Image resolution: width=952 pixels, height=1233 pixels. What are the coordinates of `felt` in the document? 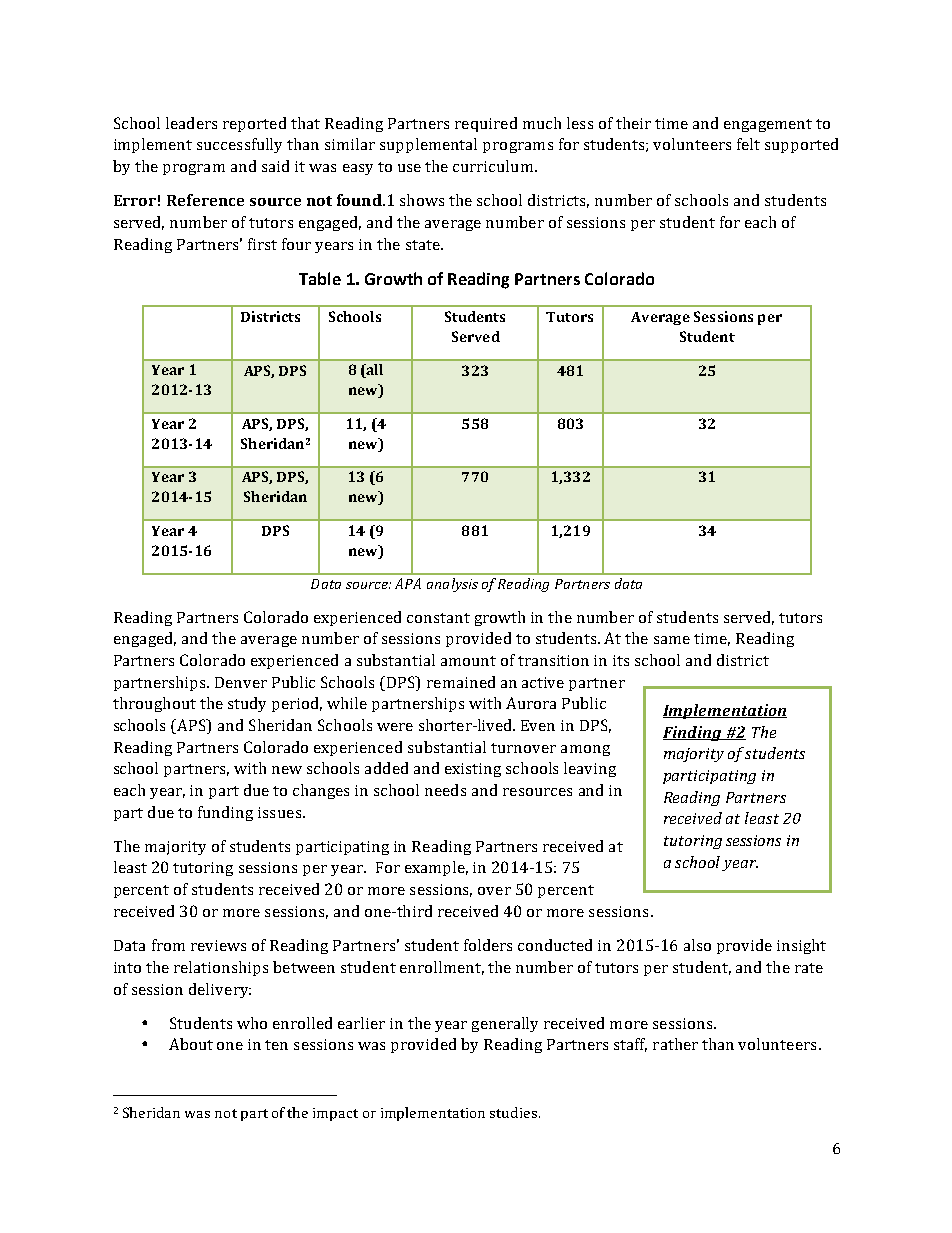 It's located at (748, 144).
